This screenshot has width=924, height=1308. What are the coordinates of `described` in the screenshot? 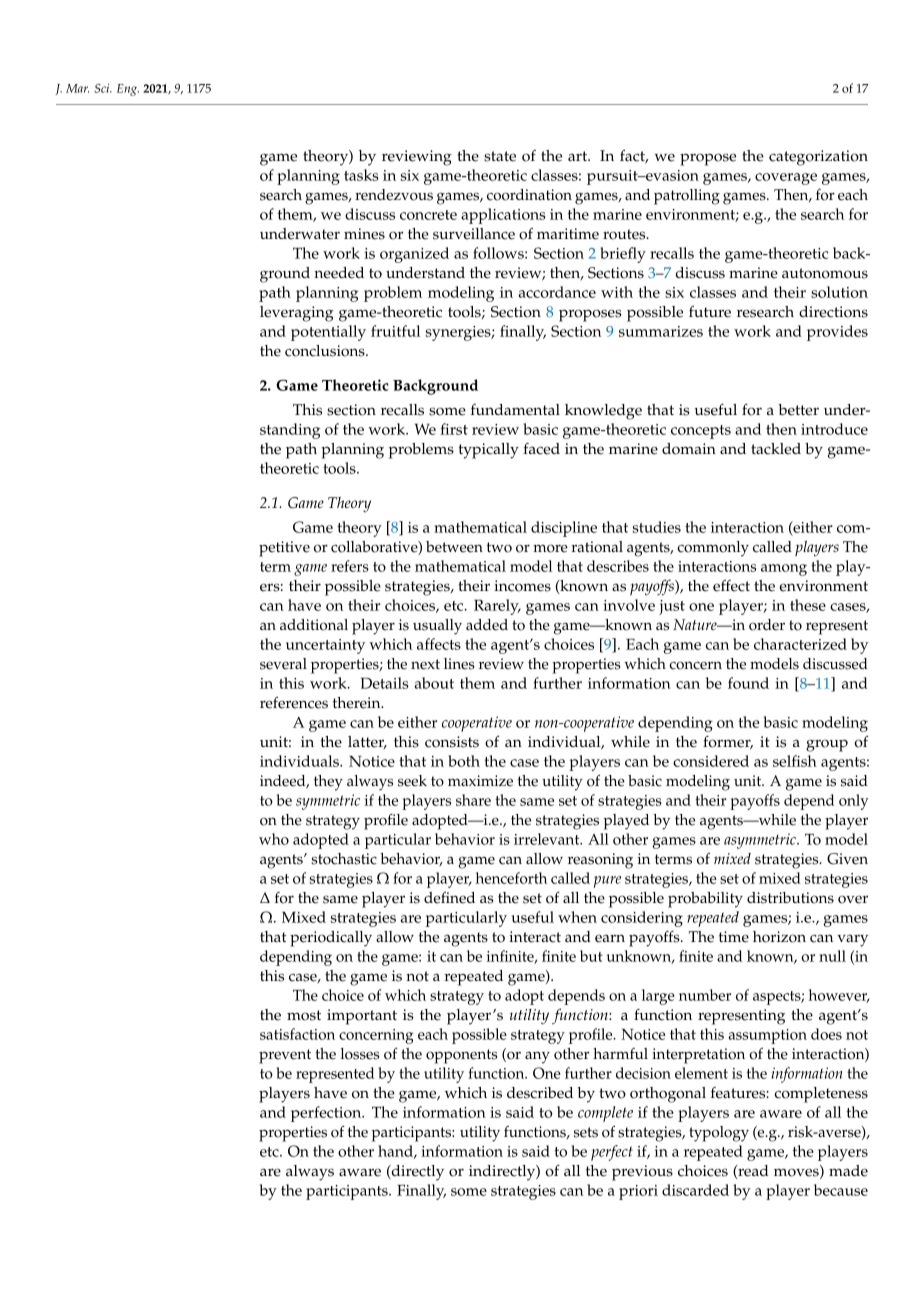 It's located at (540, 1093).
